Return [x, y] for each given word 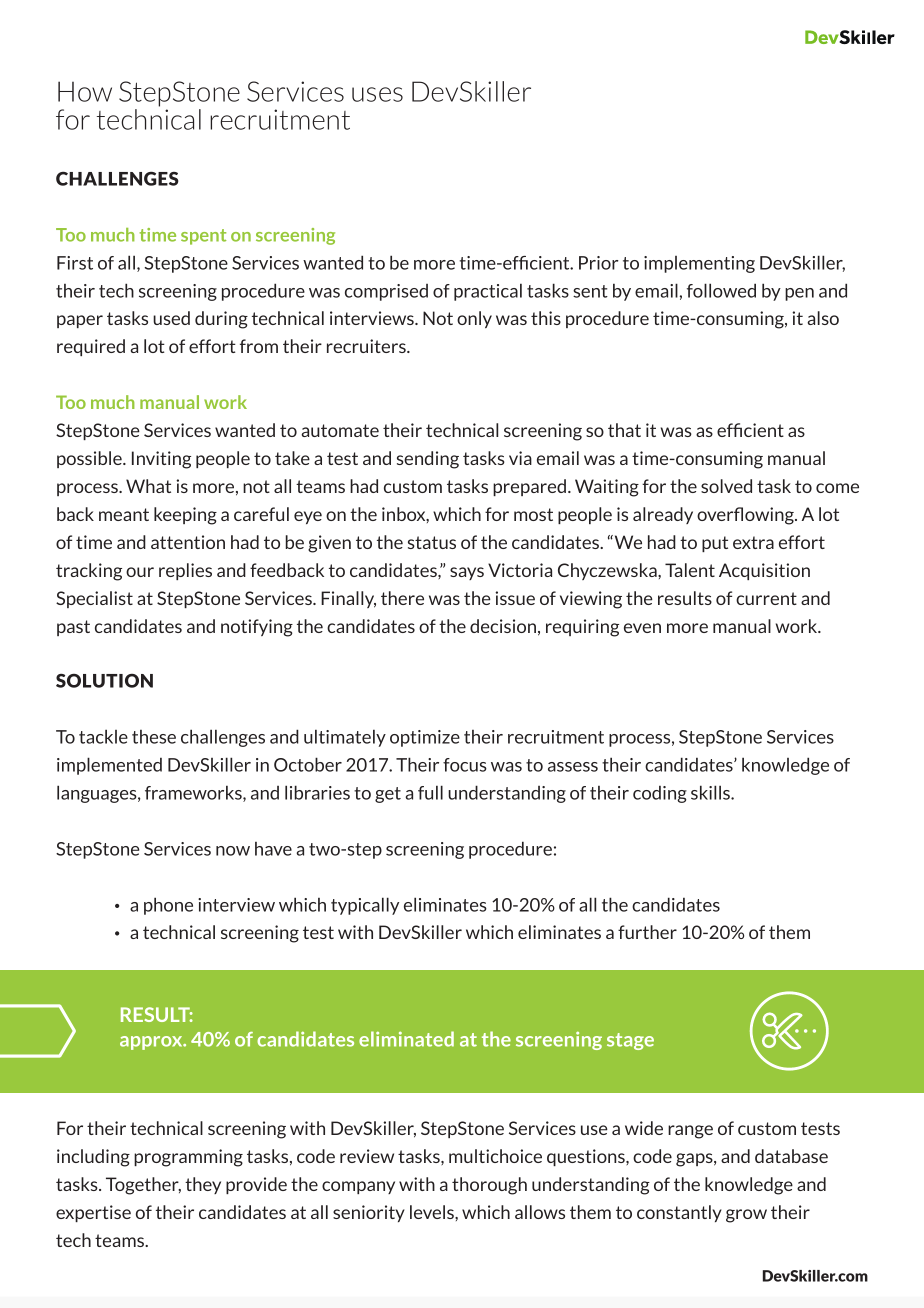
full [430, 792]
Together [143, 1186]
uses [377, 94]
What [148, 486]
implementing [699, 264]
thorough [489, 1186]
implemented [109, 766]
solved [726, 486]
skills [711, 792]
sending [428, 460]
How [85, 91]
